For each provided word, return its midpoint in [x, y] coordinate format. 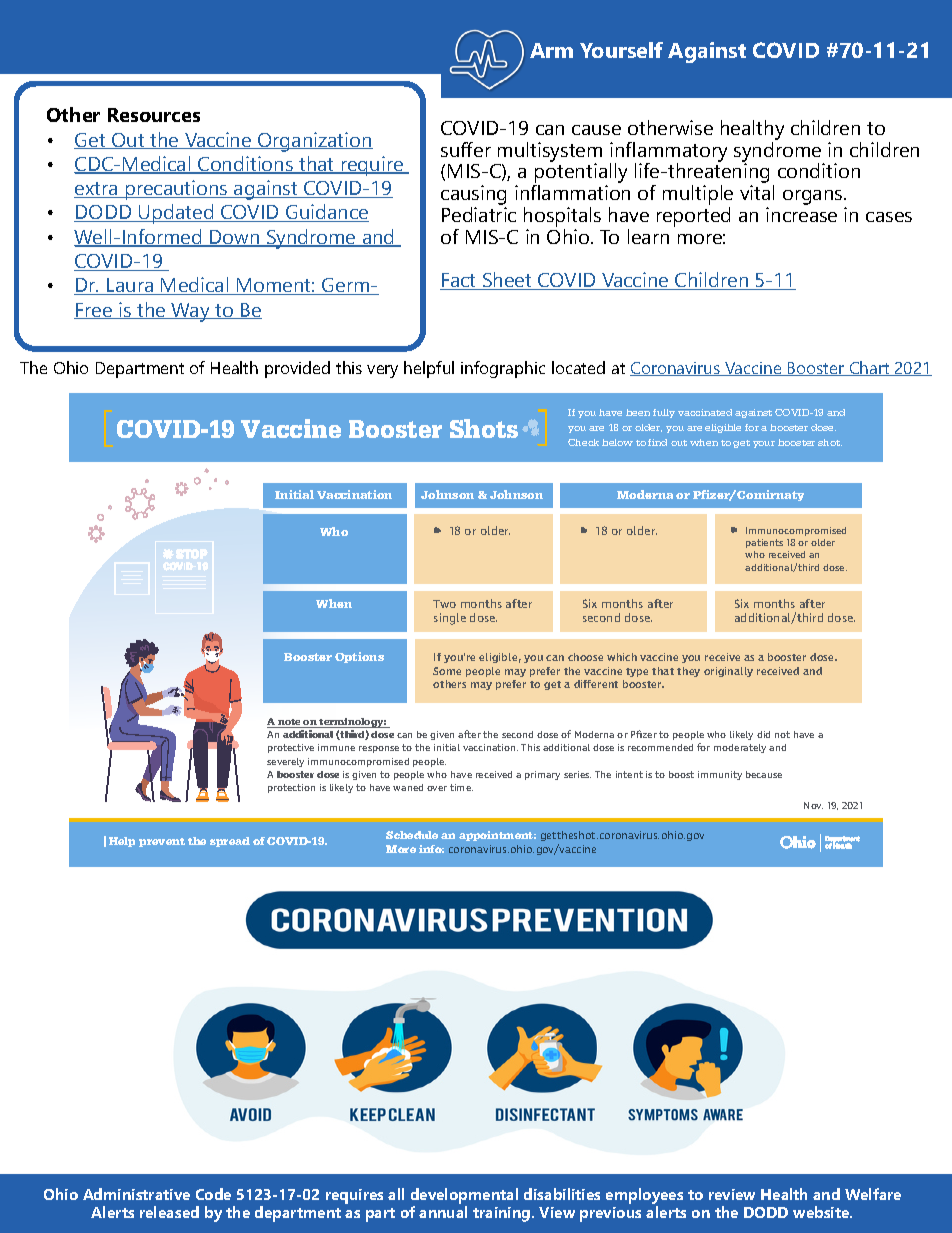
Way [190, 312]
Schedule [412, 835]
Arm [551, 50]
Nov [813, 805]
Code [213, 1194]
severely [285, 762]
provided [297, 369]
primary [542, 775]
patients [764, 543]
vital [757, 192]
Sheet [507, 281]
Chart [870, 368]
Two [444, 604]
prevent [162, 842]
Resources [154, 115]
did [763, 734]
